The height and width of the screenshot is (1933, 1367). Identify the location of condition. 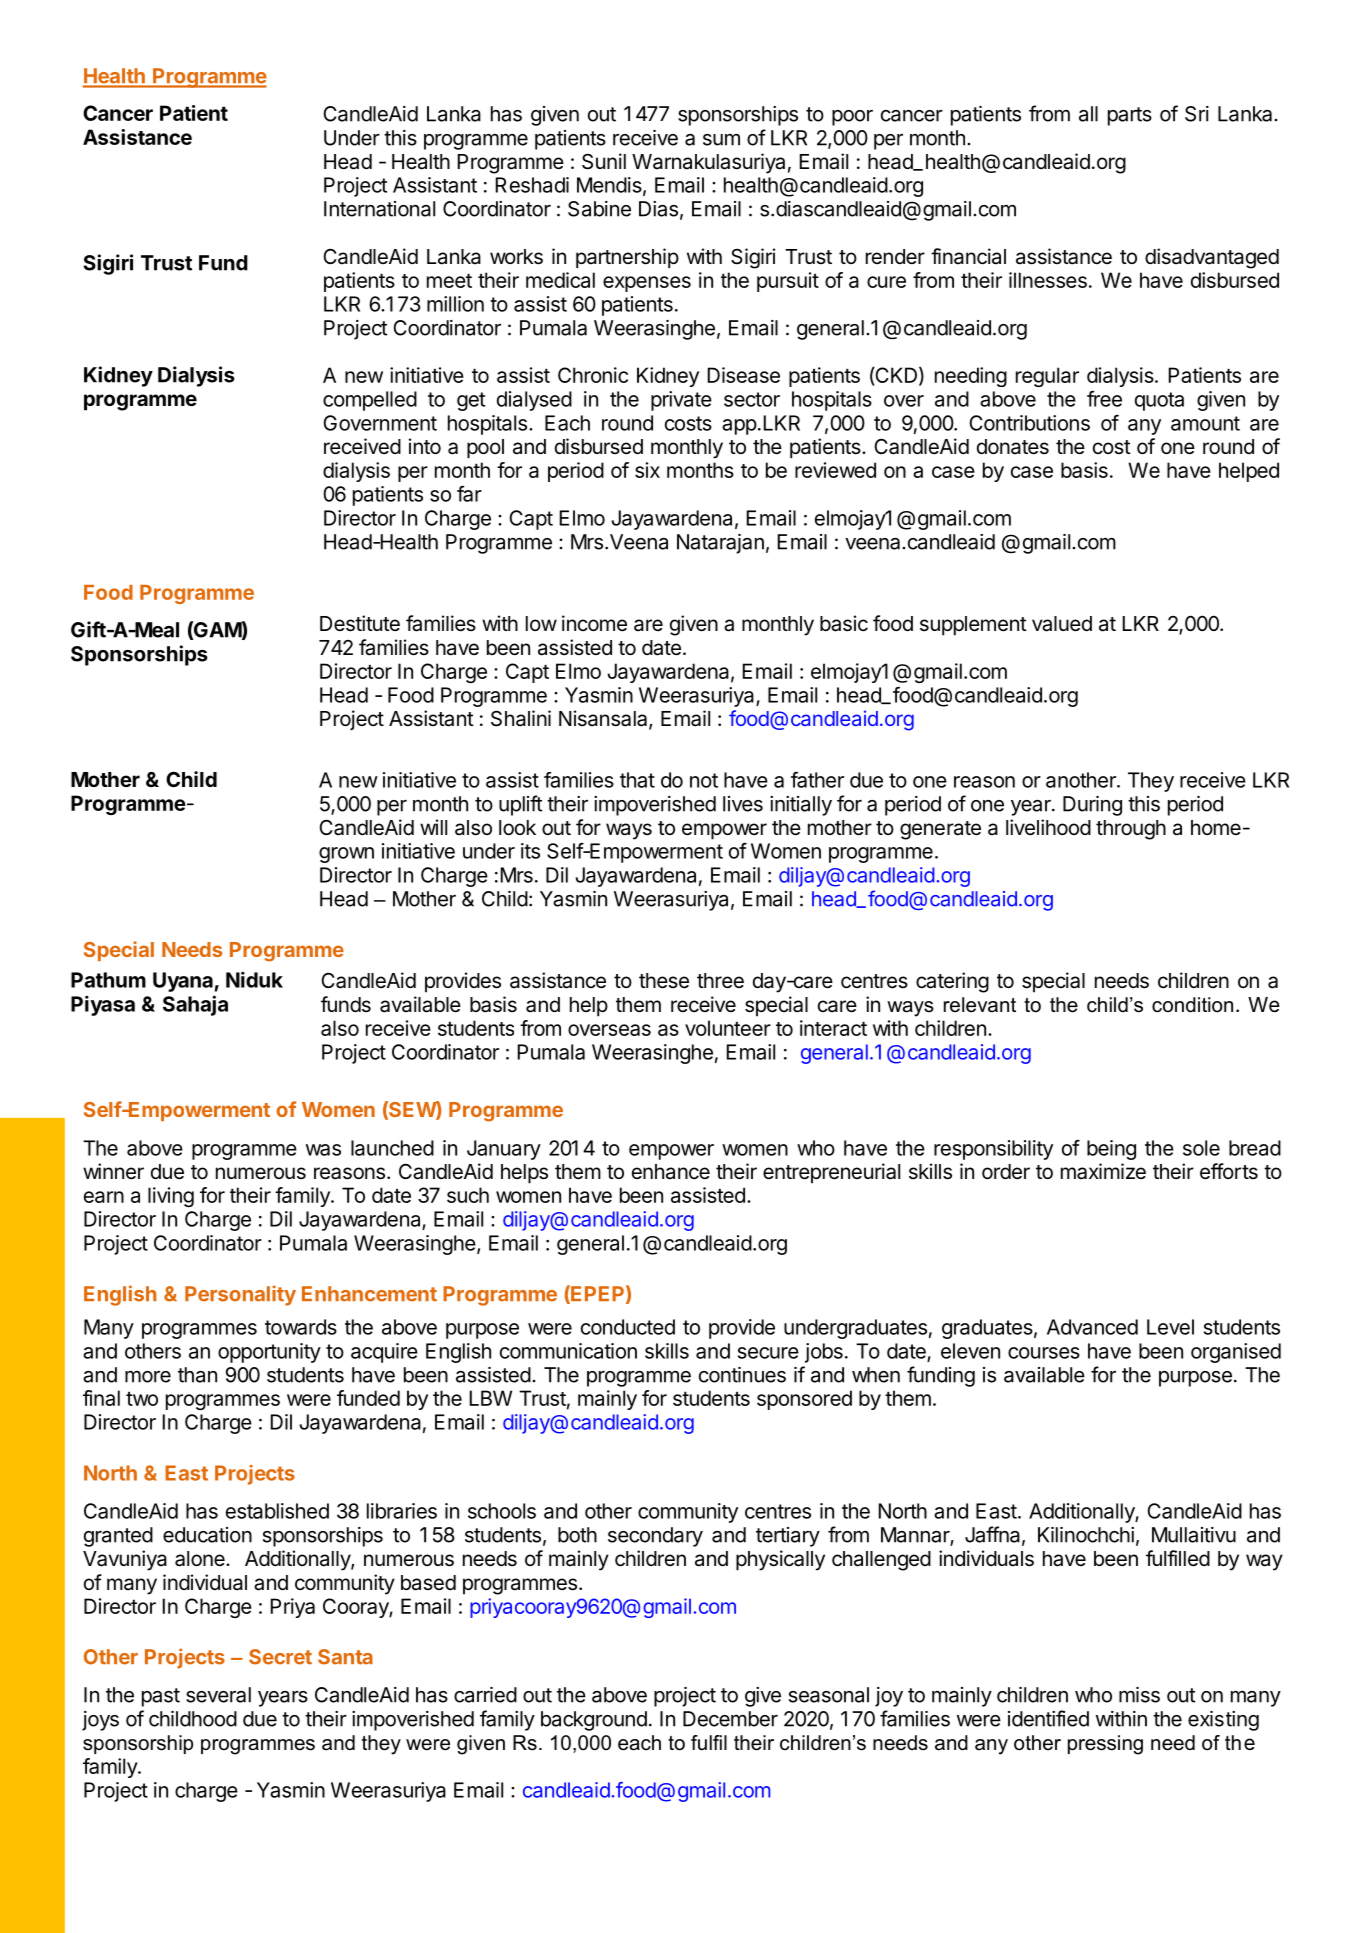
(1192, 1005).
